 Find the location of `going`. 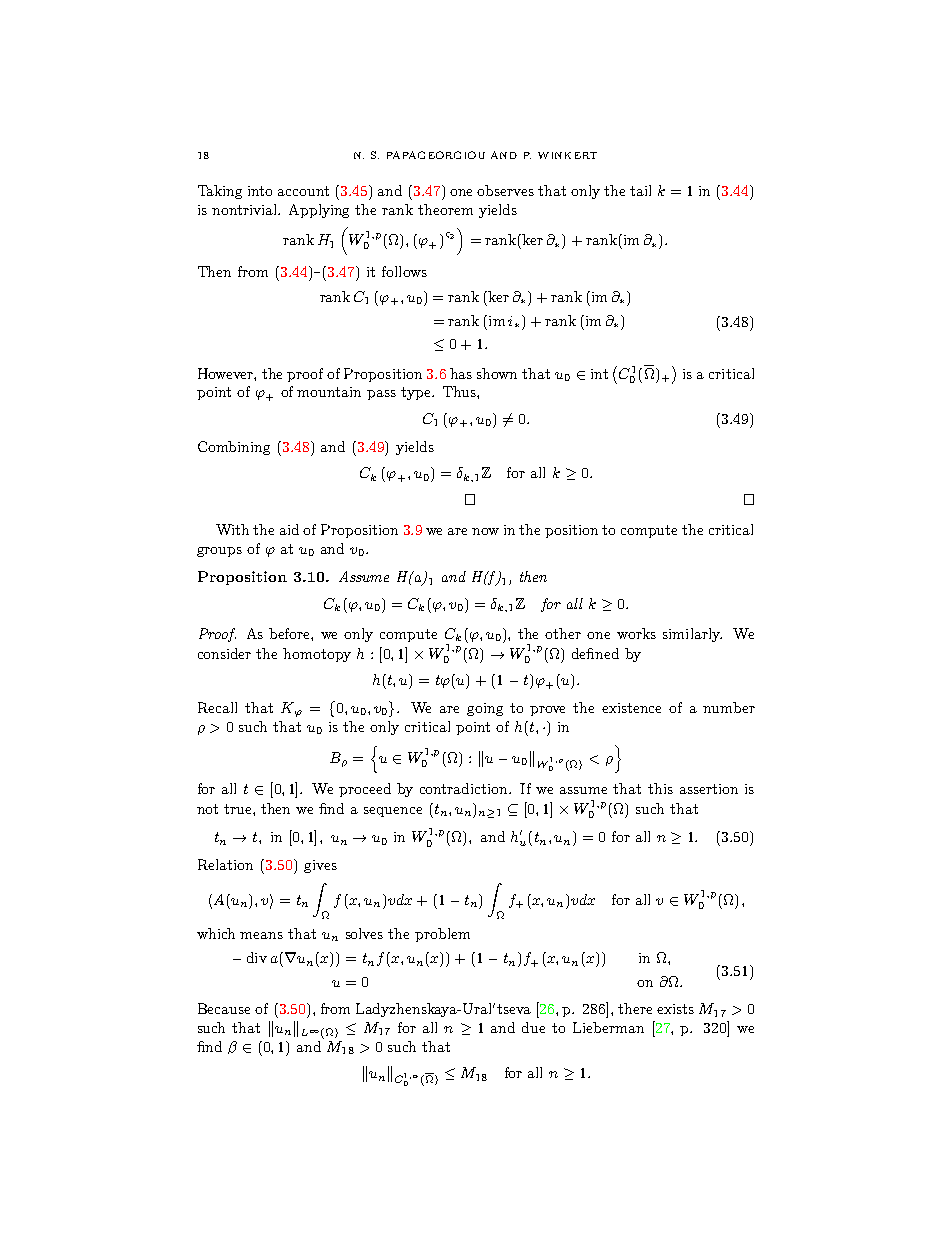

going is located at coordinates (485, 709).
